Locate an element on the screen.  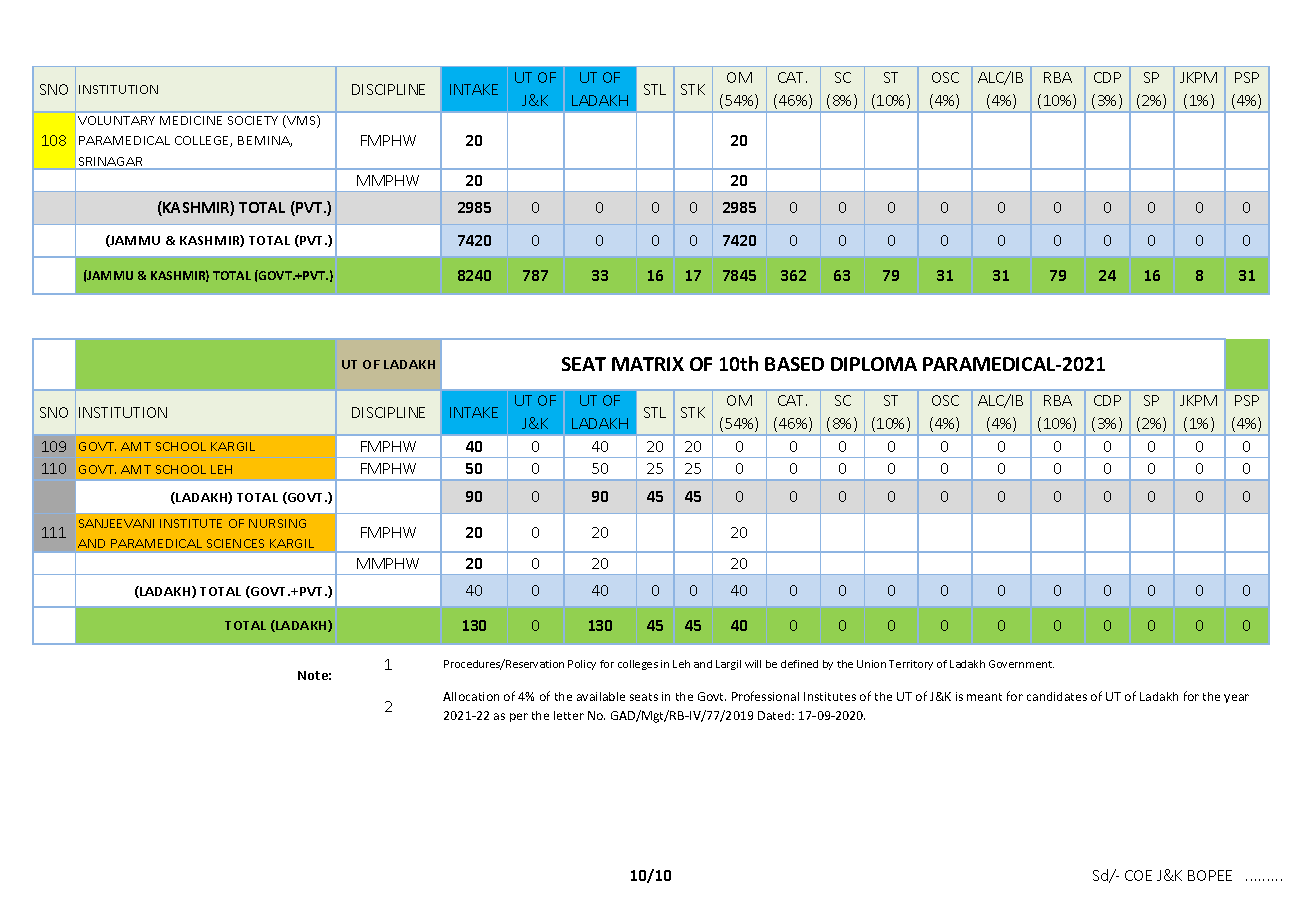
VMS is located at coordinates (301, 121).
